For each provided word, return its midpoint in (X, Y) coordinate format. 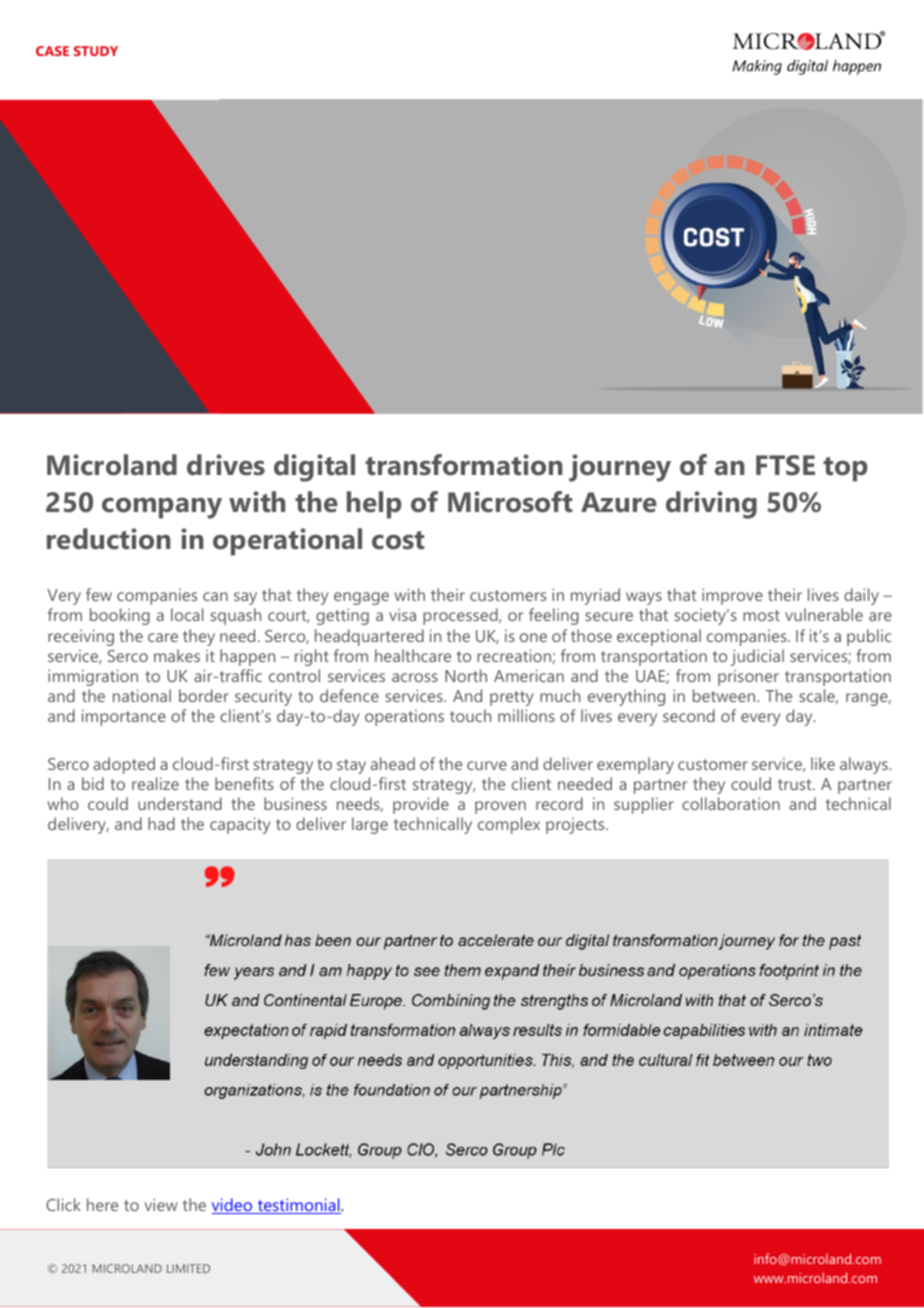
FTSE (785, 465)
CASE (52, 51)
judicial (757, 657)
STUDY (96, 51)
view (161, 1204)
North (466, 675)
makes (177, 655)
